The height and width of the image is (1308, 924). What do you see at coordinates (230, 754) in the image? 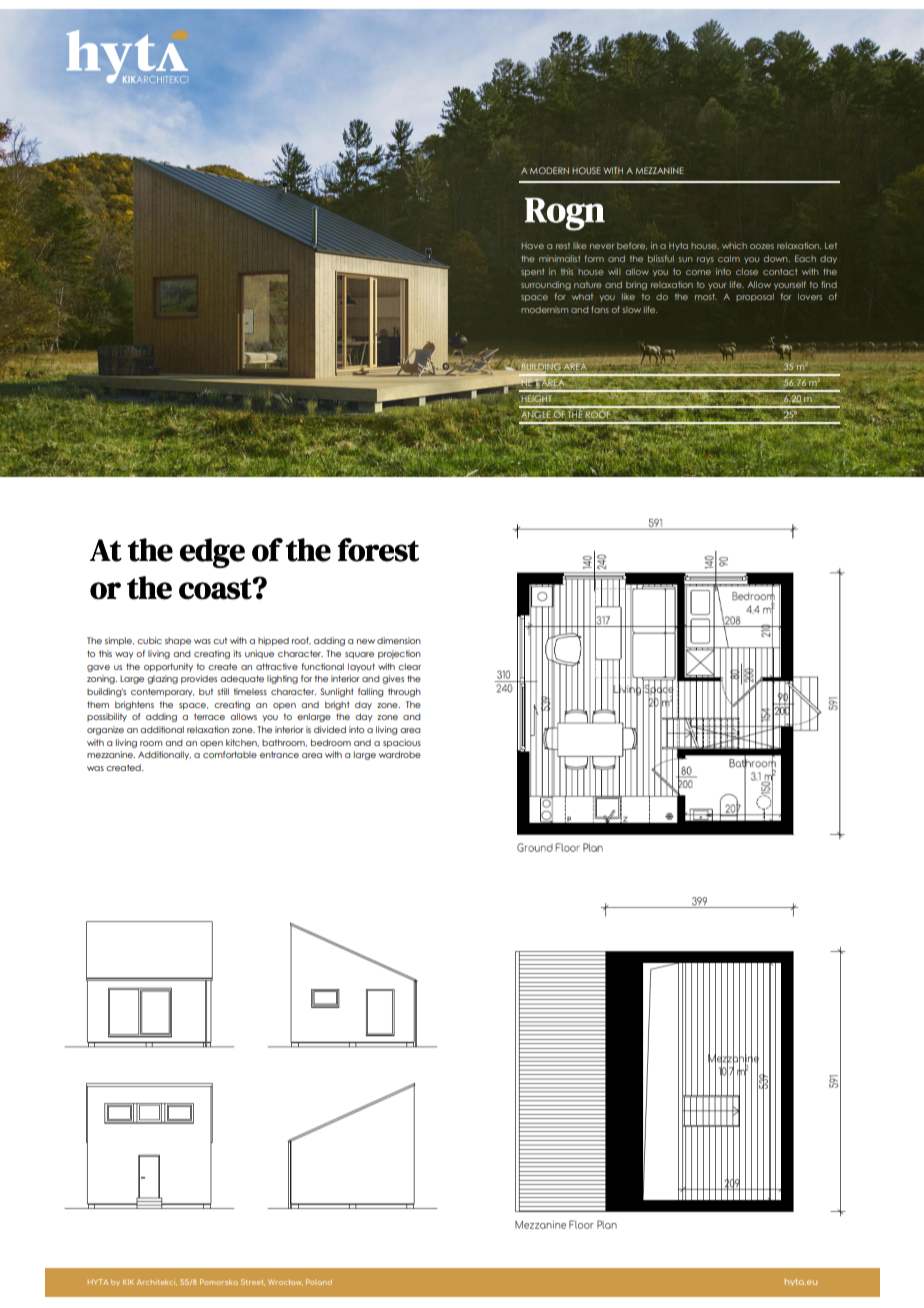
I see `comfortable` at bounding box center [230, 754].
